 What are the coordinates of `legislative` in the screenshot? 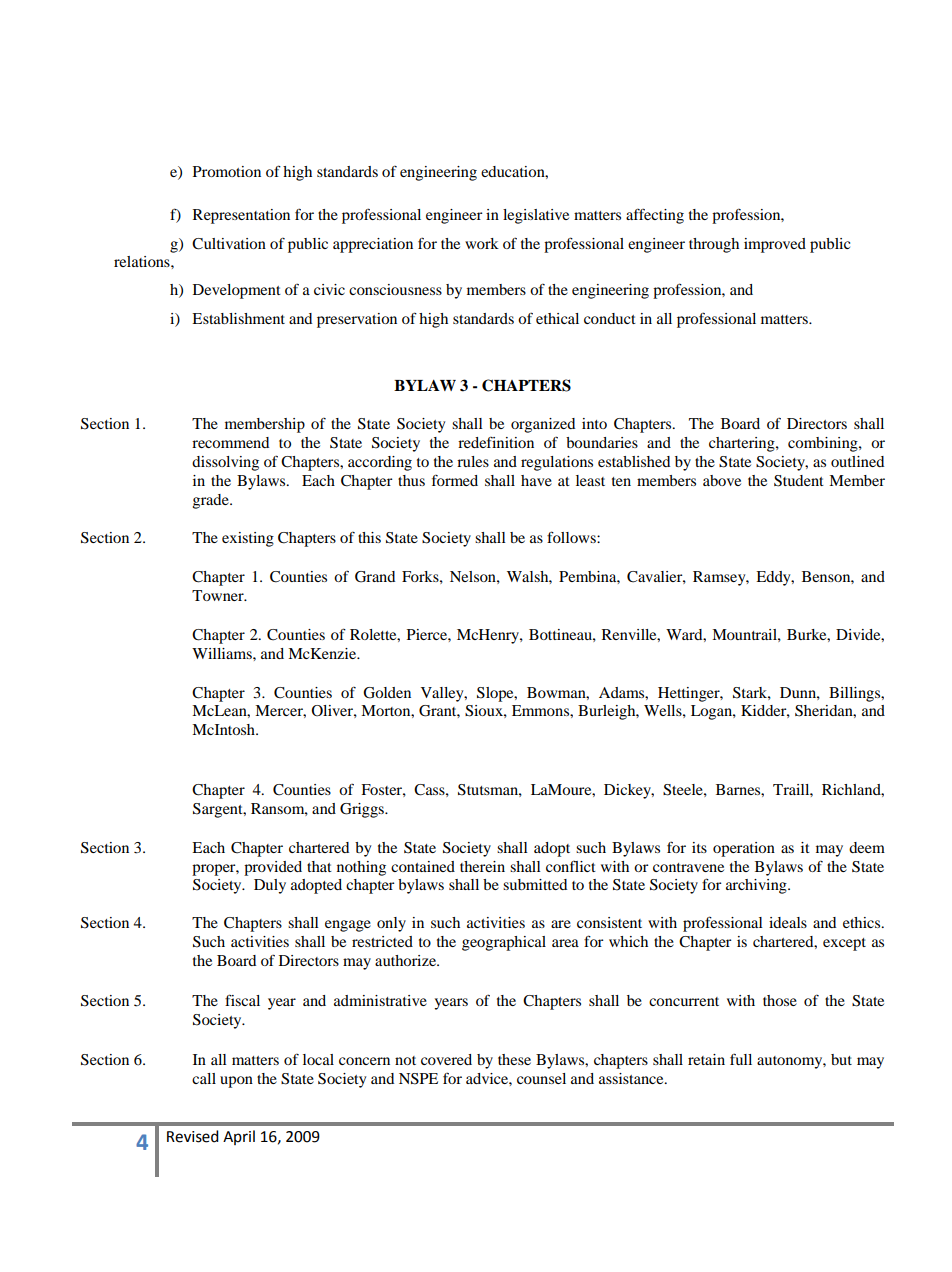 It's located at (536, 216).
